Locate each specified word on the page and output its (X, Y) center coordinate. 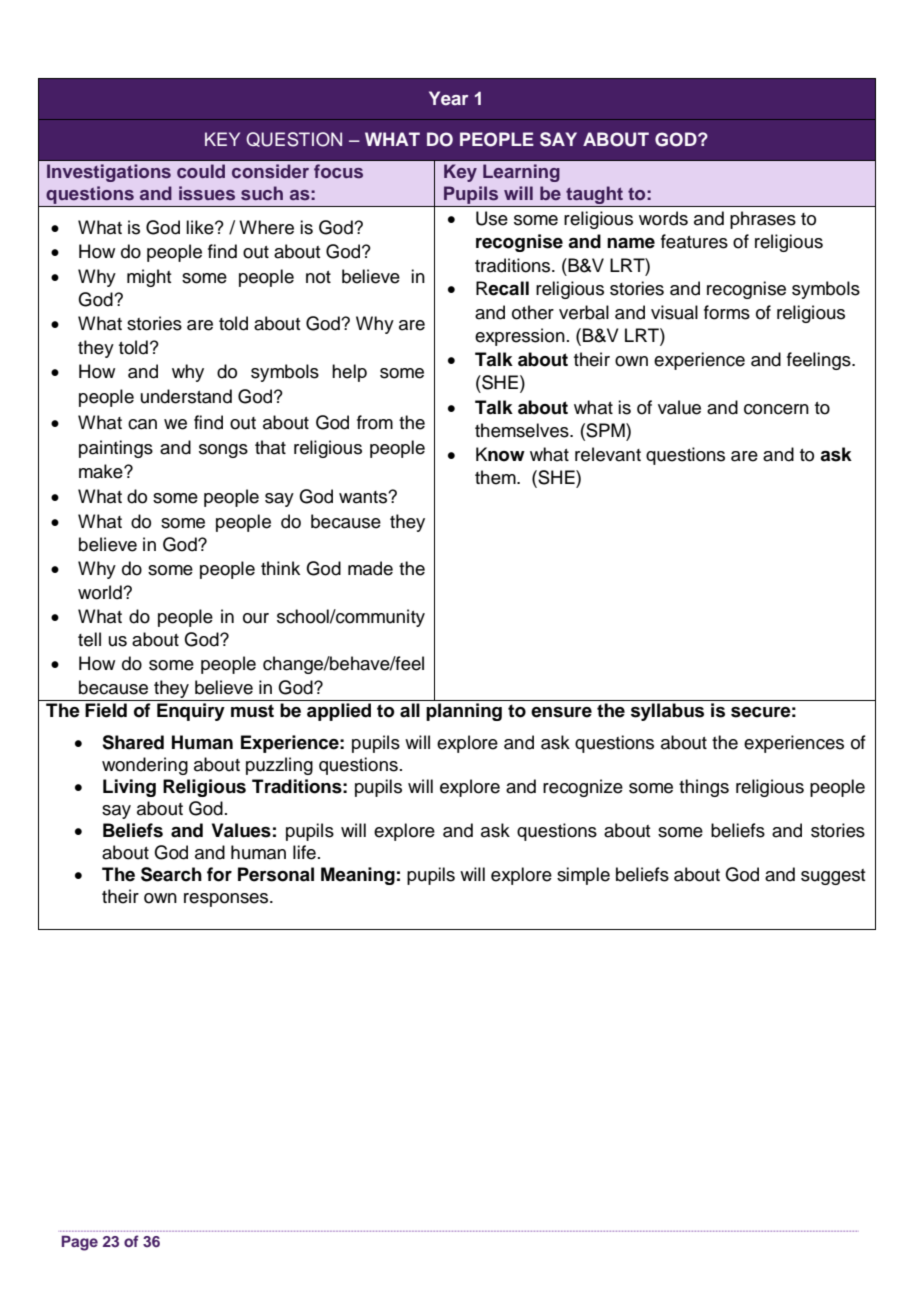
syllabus (667, 712)
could (201, 171)
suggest (833, 877)
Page (80, 1243)
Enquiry (191, 712)
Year (448, 98)
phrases (763, 220)
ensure (561, 712)
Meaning (358, 876)
